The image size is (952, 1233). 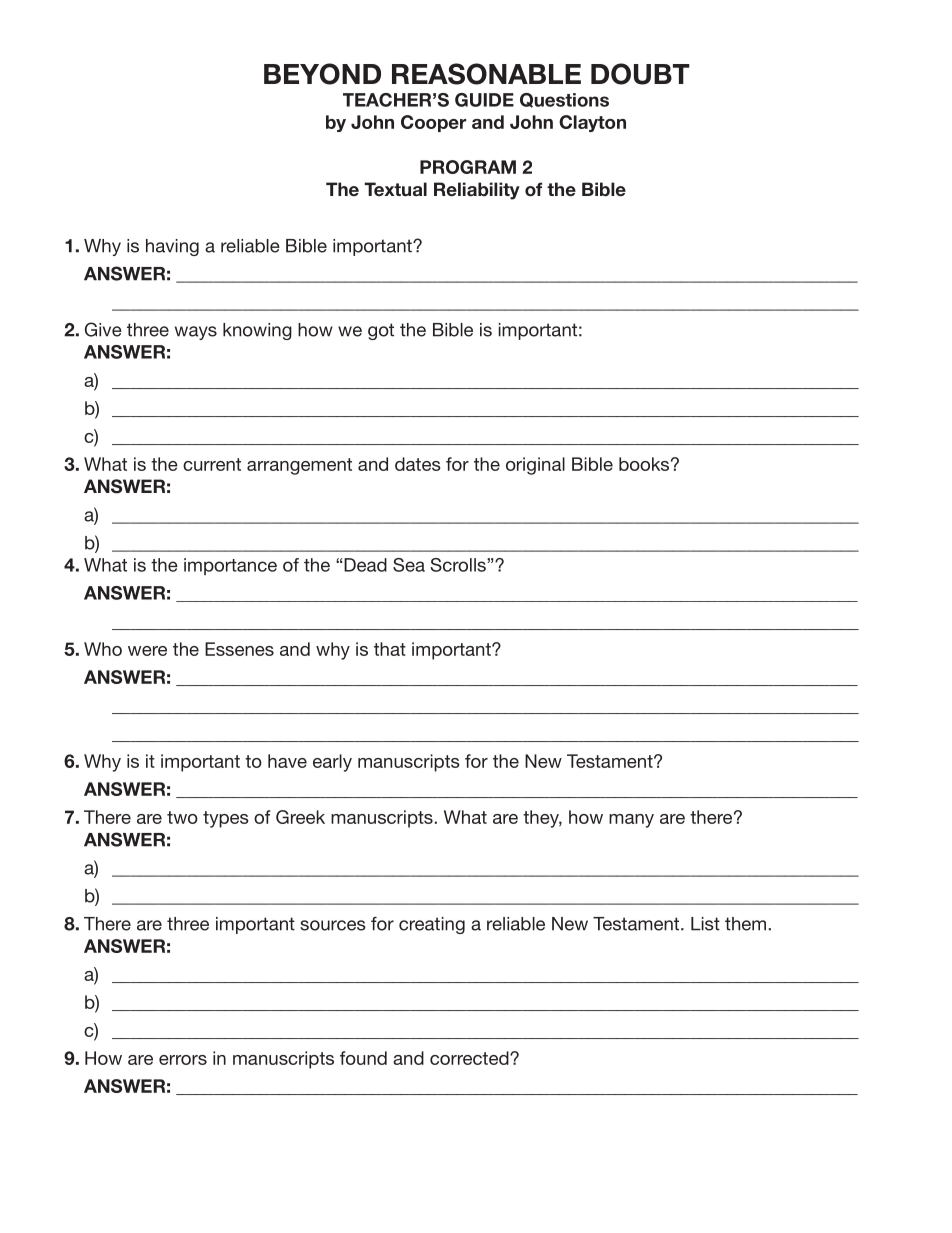 What do you see at coordinates (183, 1060) in the screenshot?
I see `errors` at bounding box center [183, 1060].
